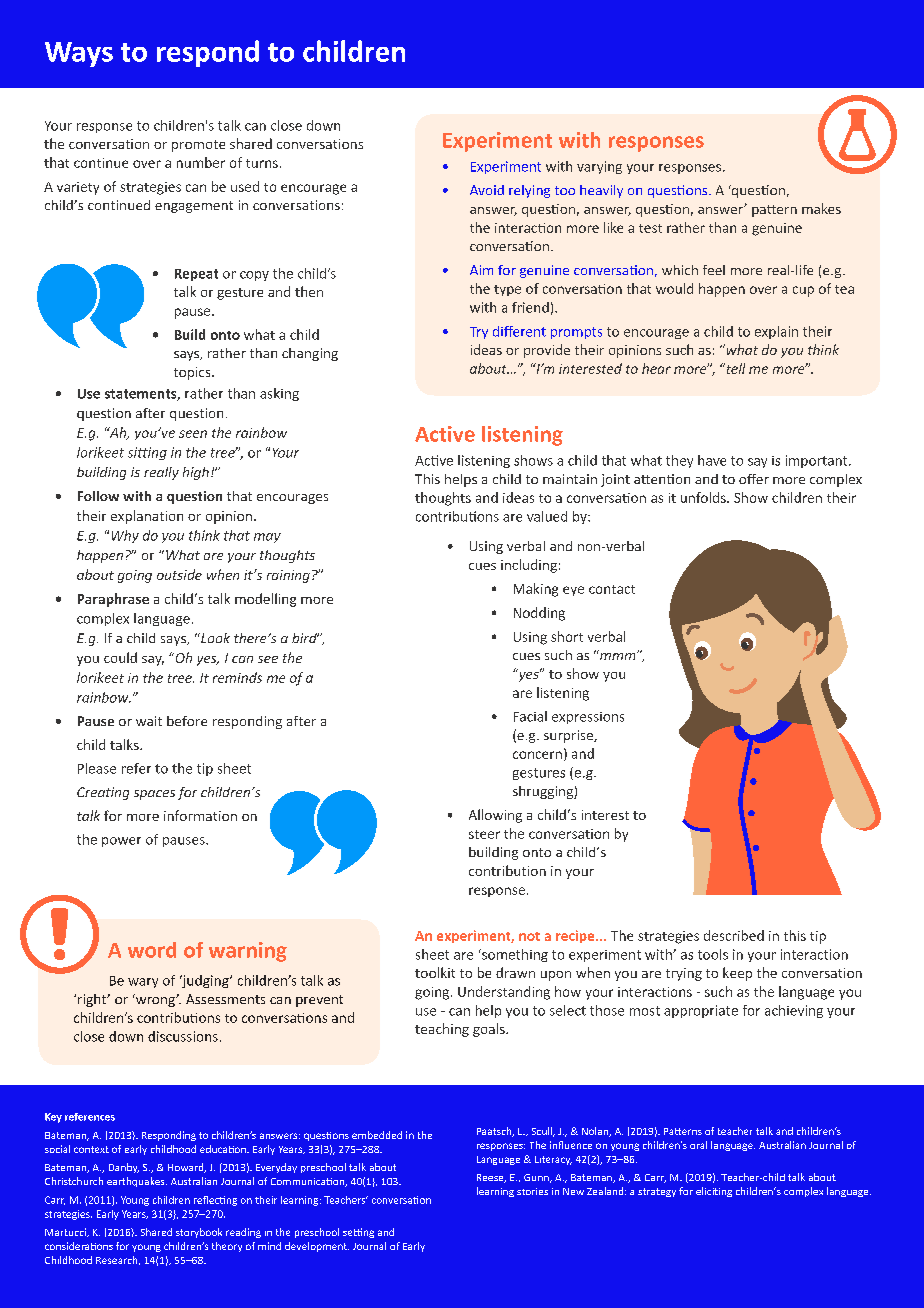  What do you see at coordinates (539, 614) in the screenshot?
I see `Nodding` at bounding box center [539, 614].
